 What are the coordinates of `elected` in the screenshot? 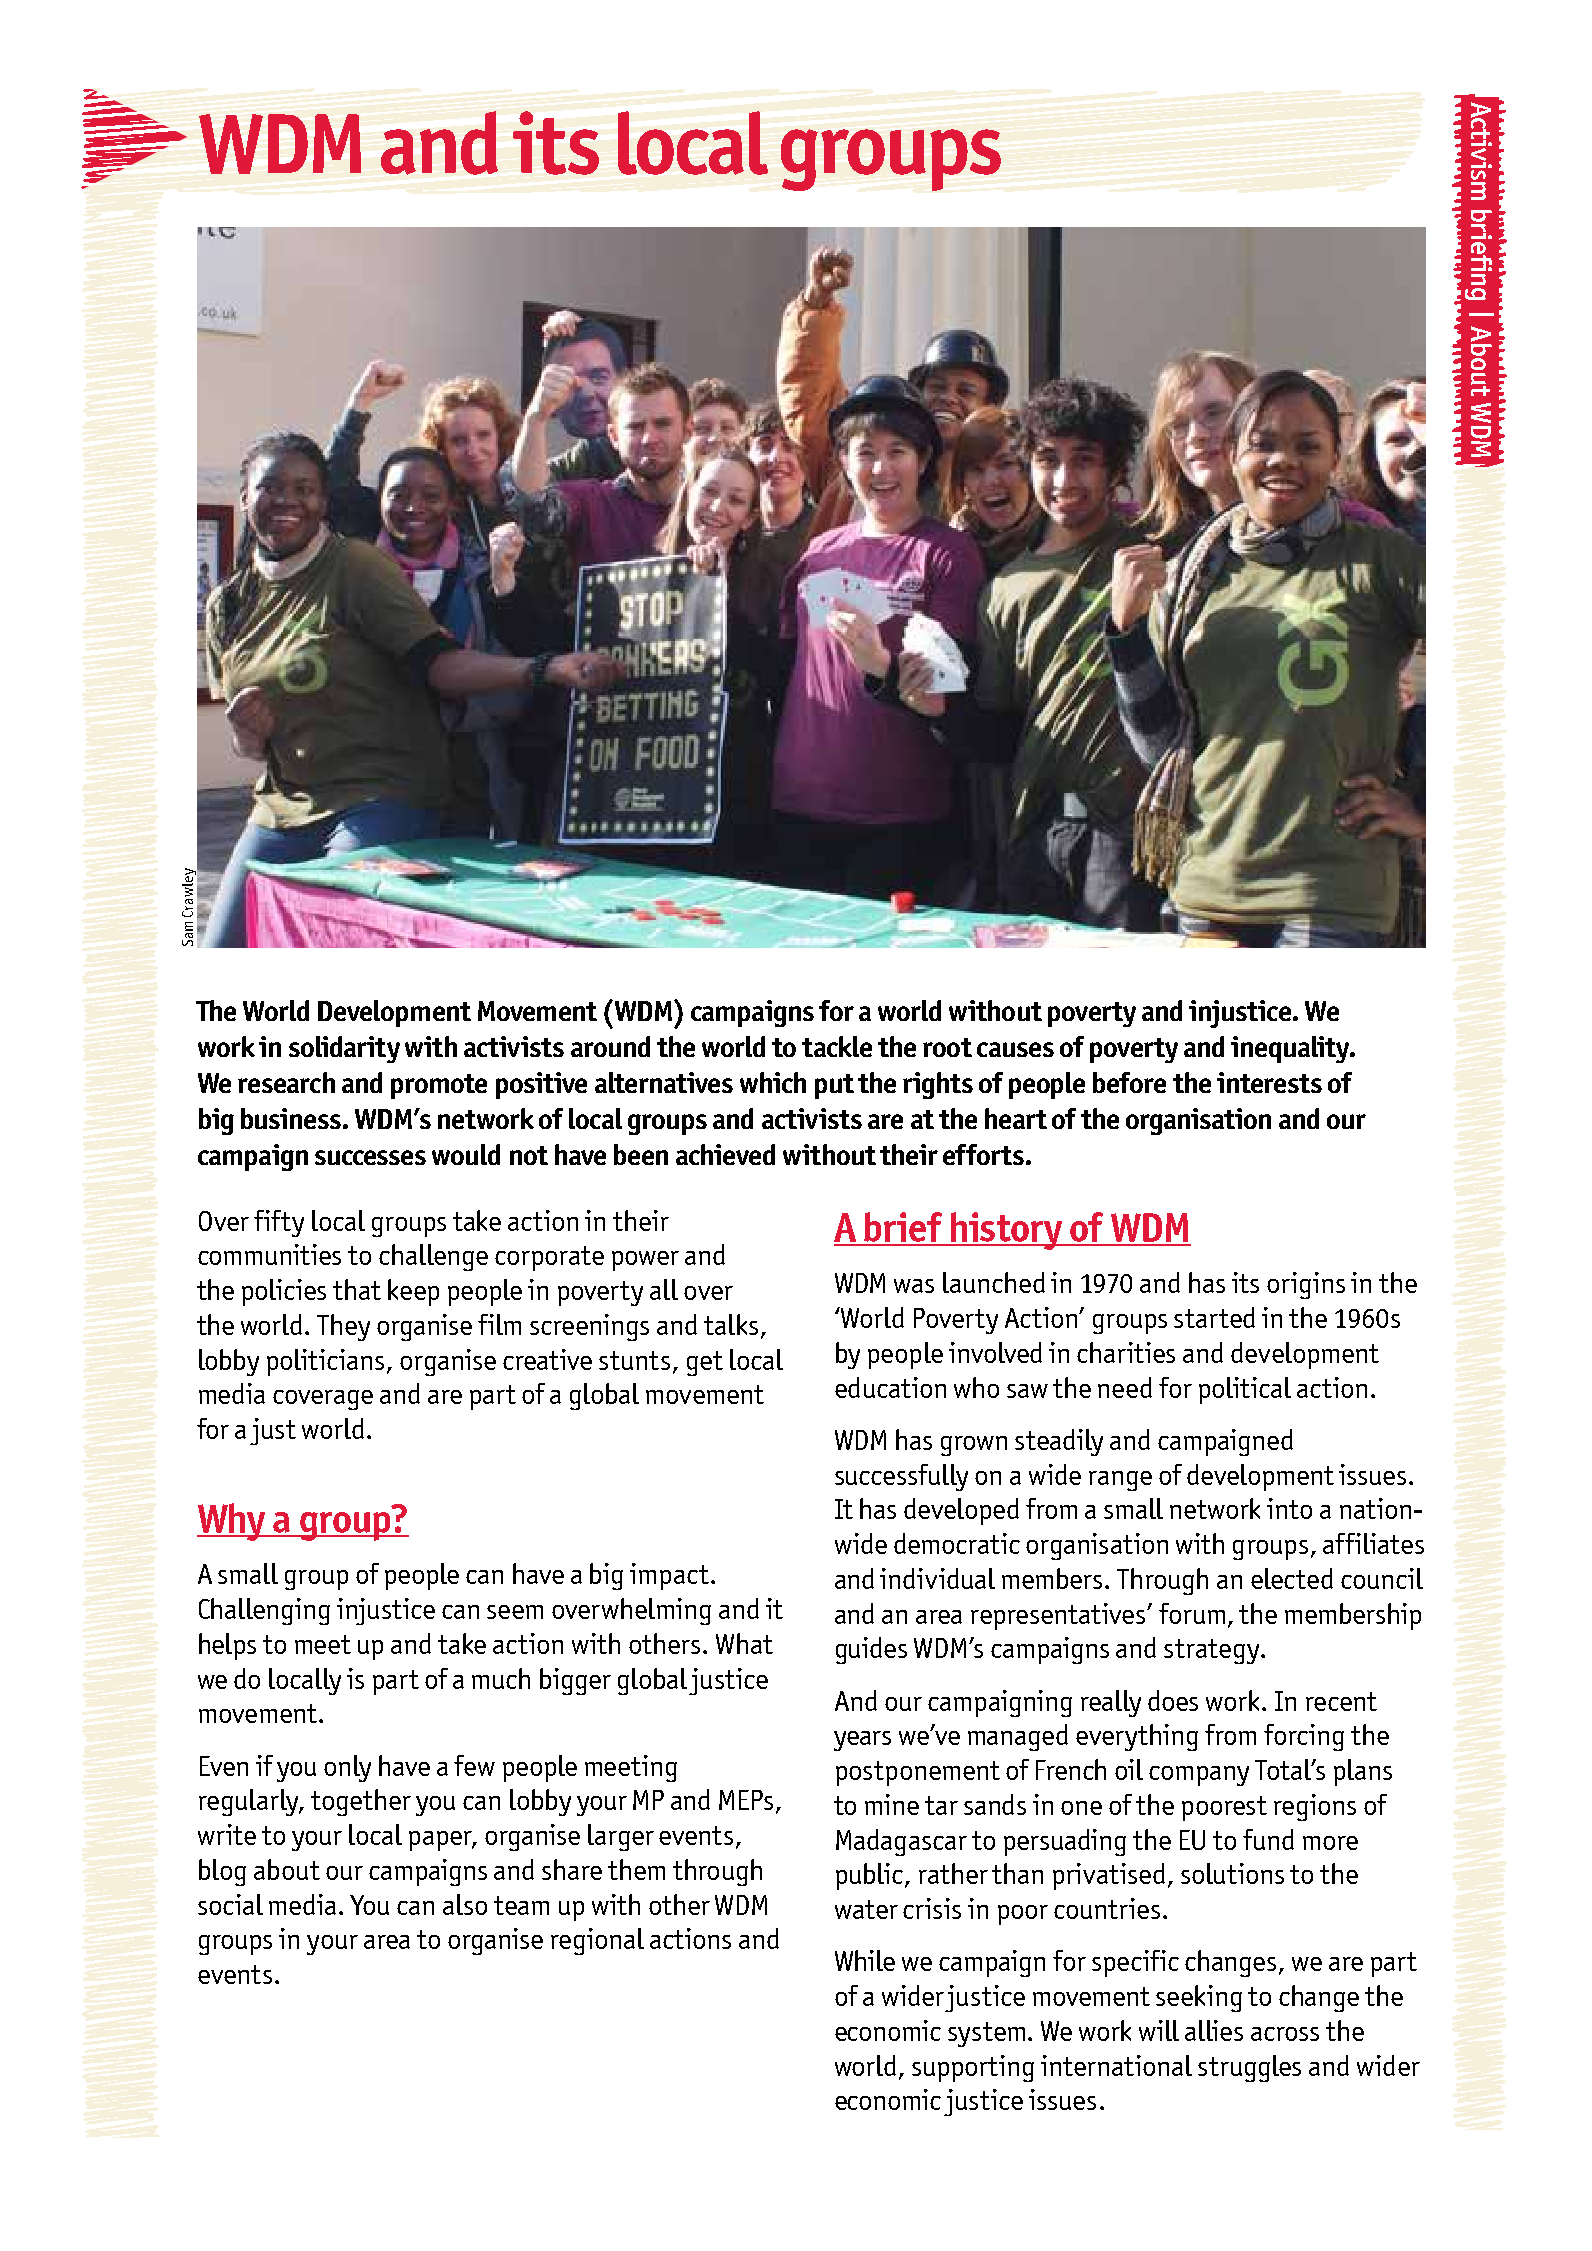 It's located at (1292, 1578).
